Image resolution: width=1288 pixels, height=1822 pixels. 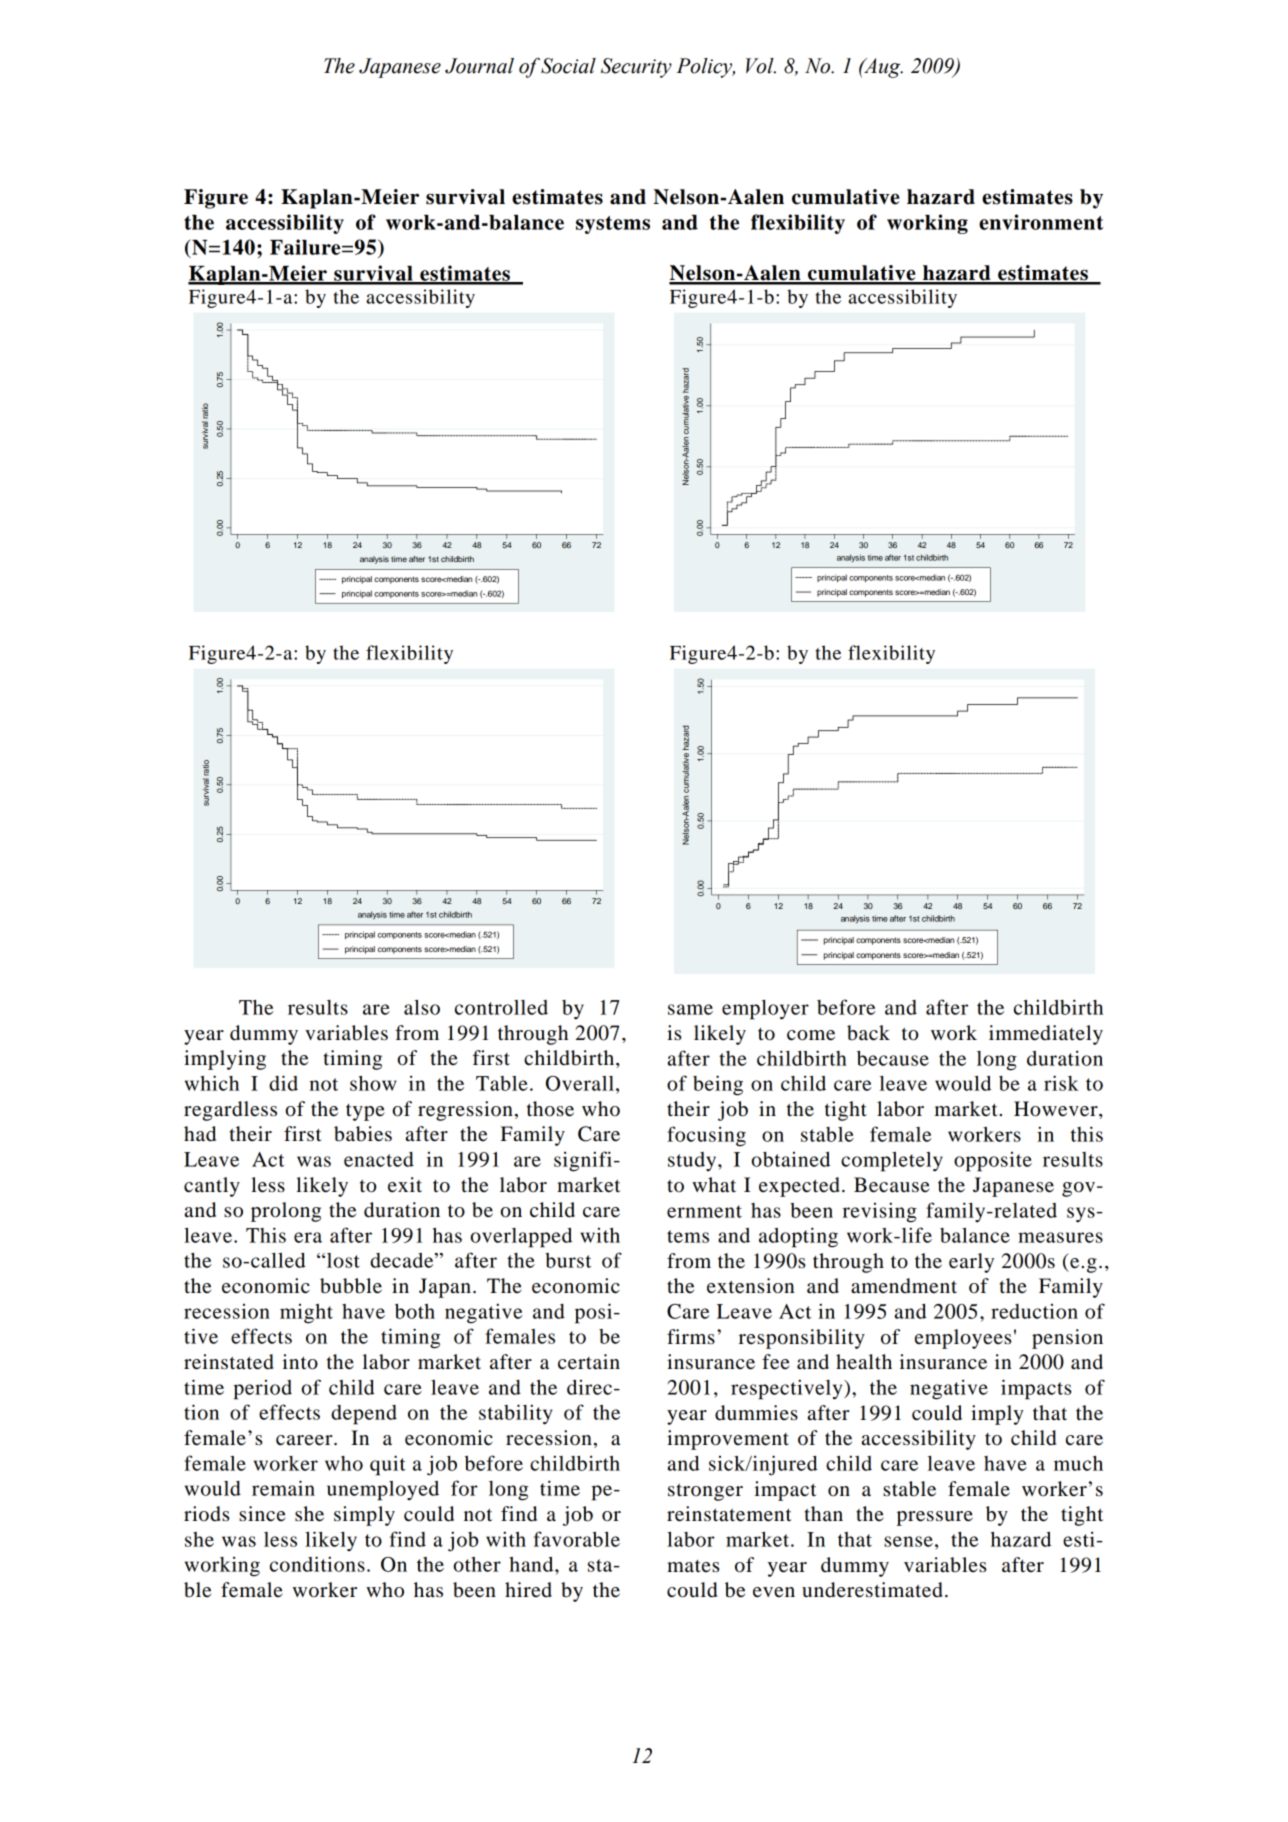 I want to click on early, so click(x=971, y=1263).
